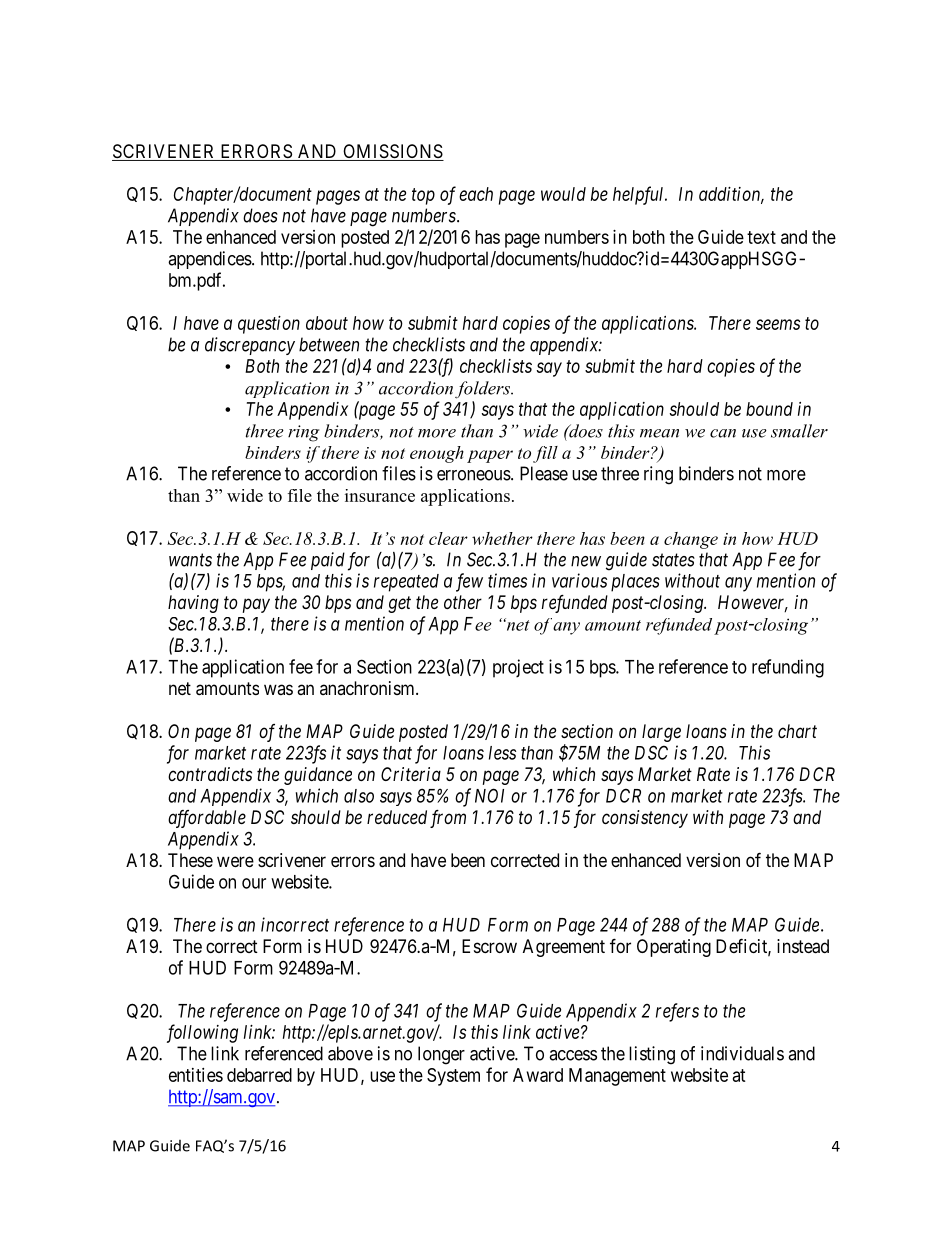 The image size is (952, 1233). What do you see at coordinates (256, 605) in the page?
I see `pay` at bounding box center [256, 605].
